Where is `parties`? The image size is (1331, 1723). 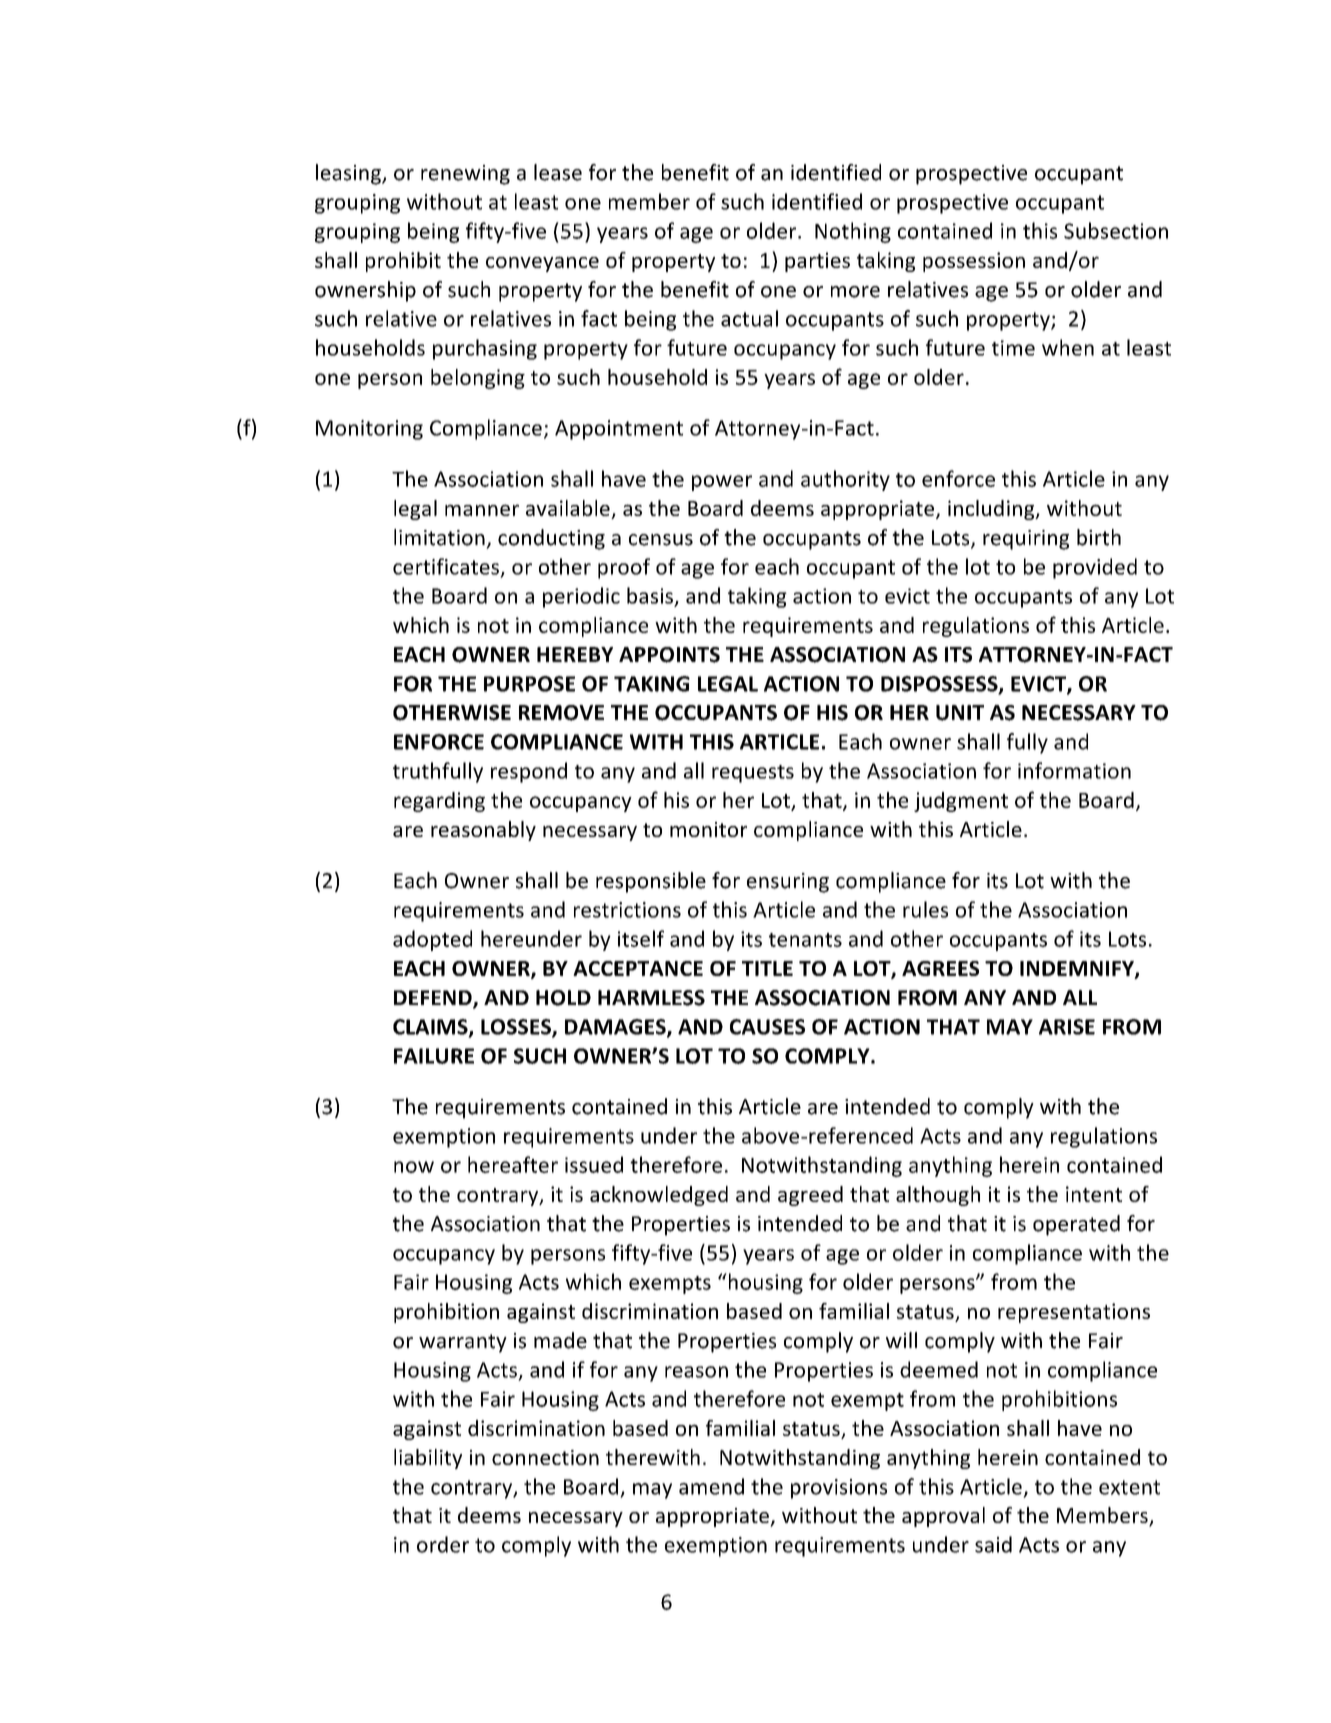
parties is located at coordinates (817, 262).
